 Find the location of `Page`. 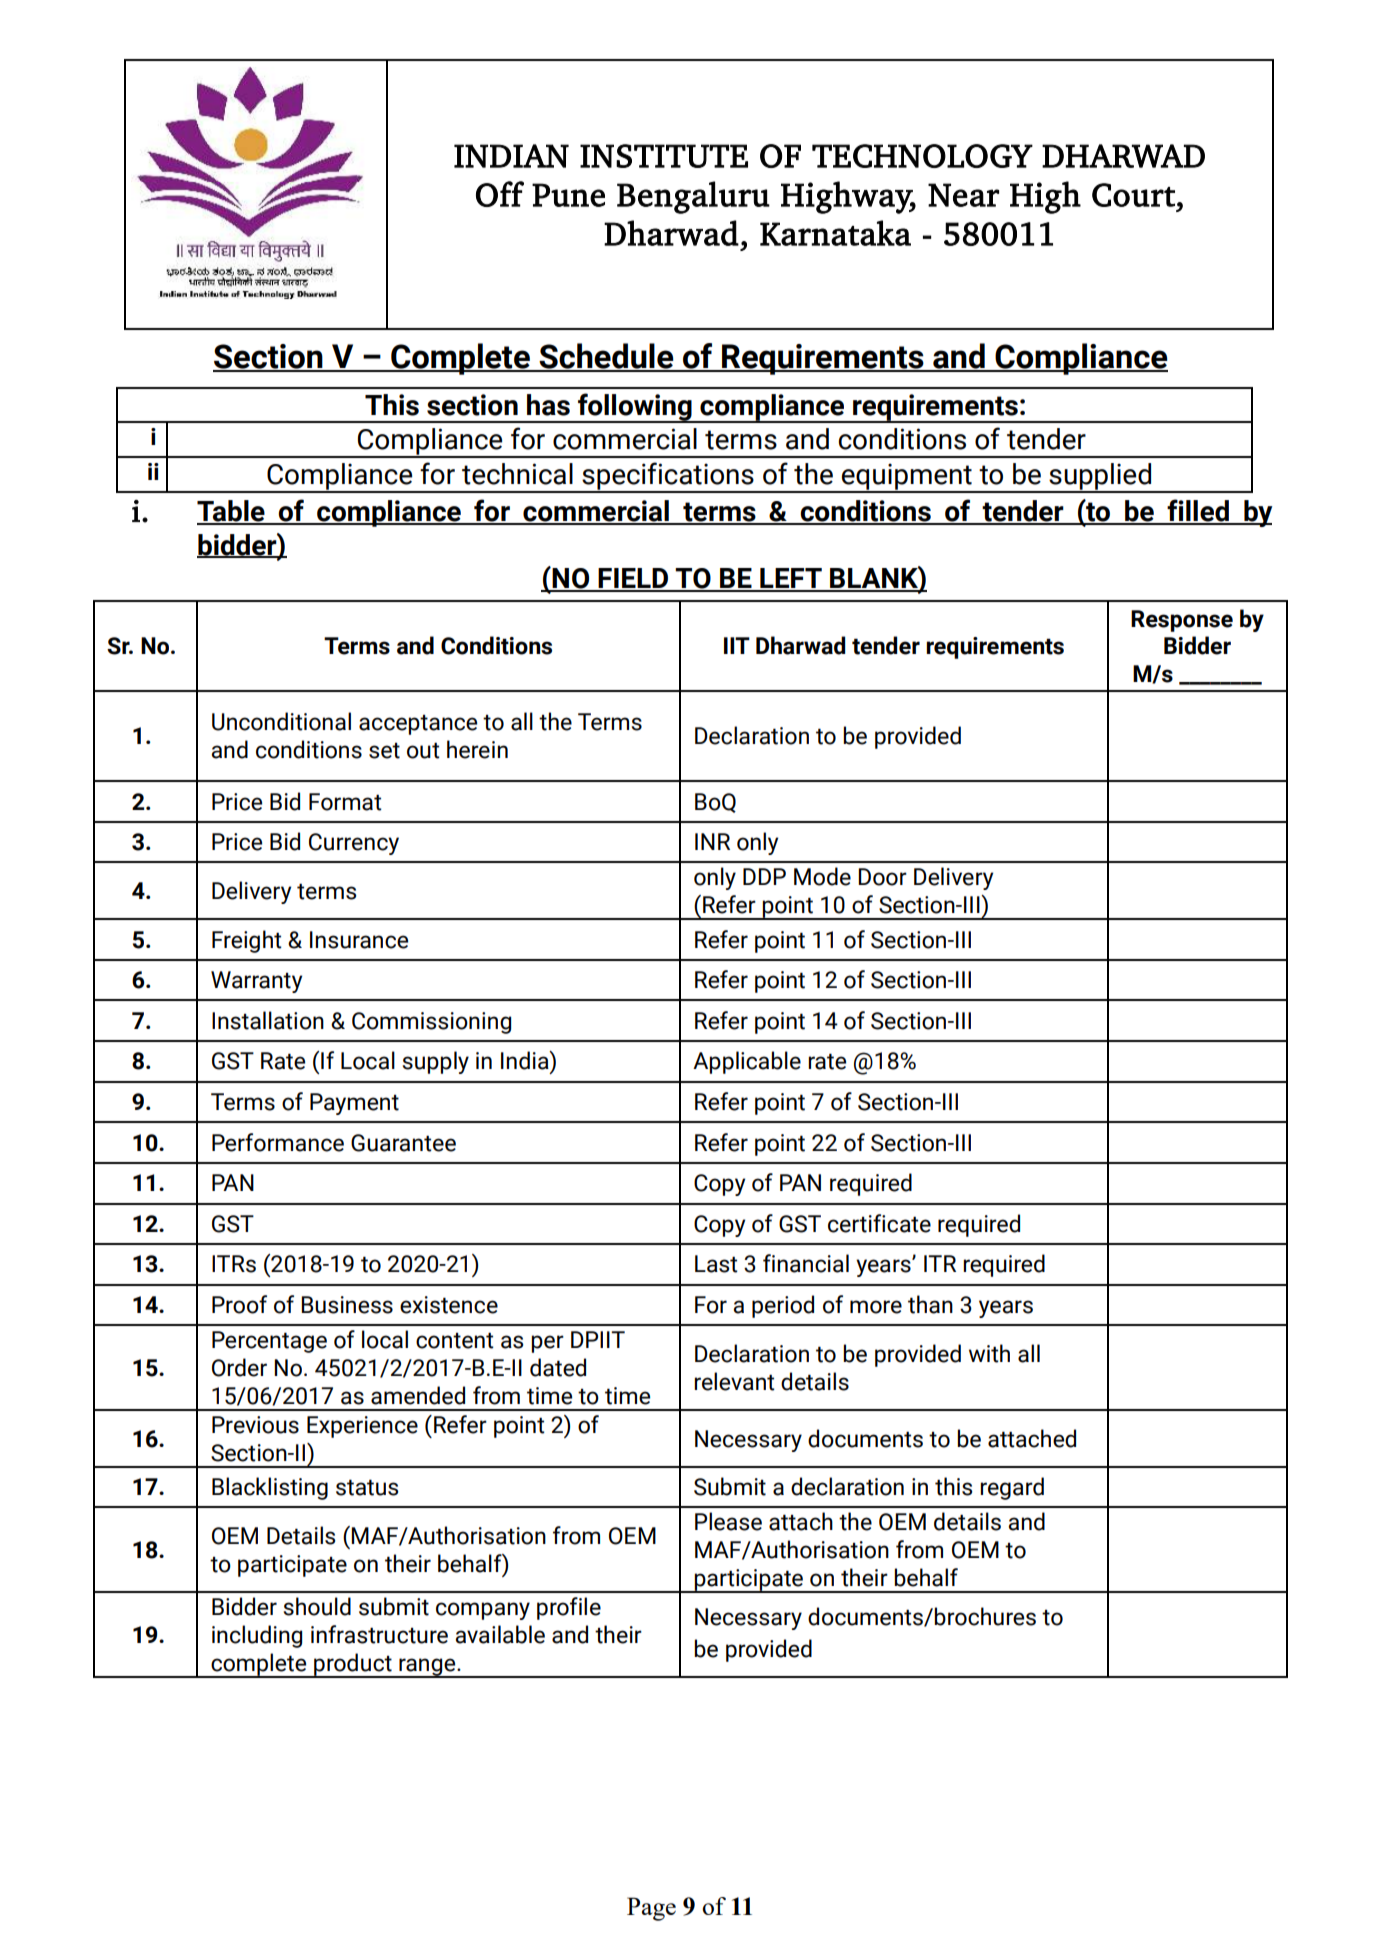

Page is located at coordinates (651, 1909).
